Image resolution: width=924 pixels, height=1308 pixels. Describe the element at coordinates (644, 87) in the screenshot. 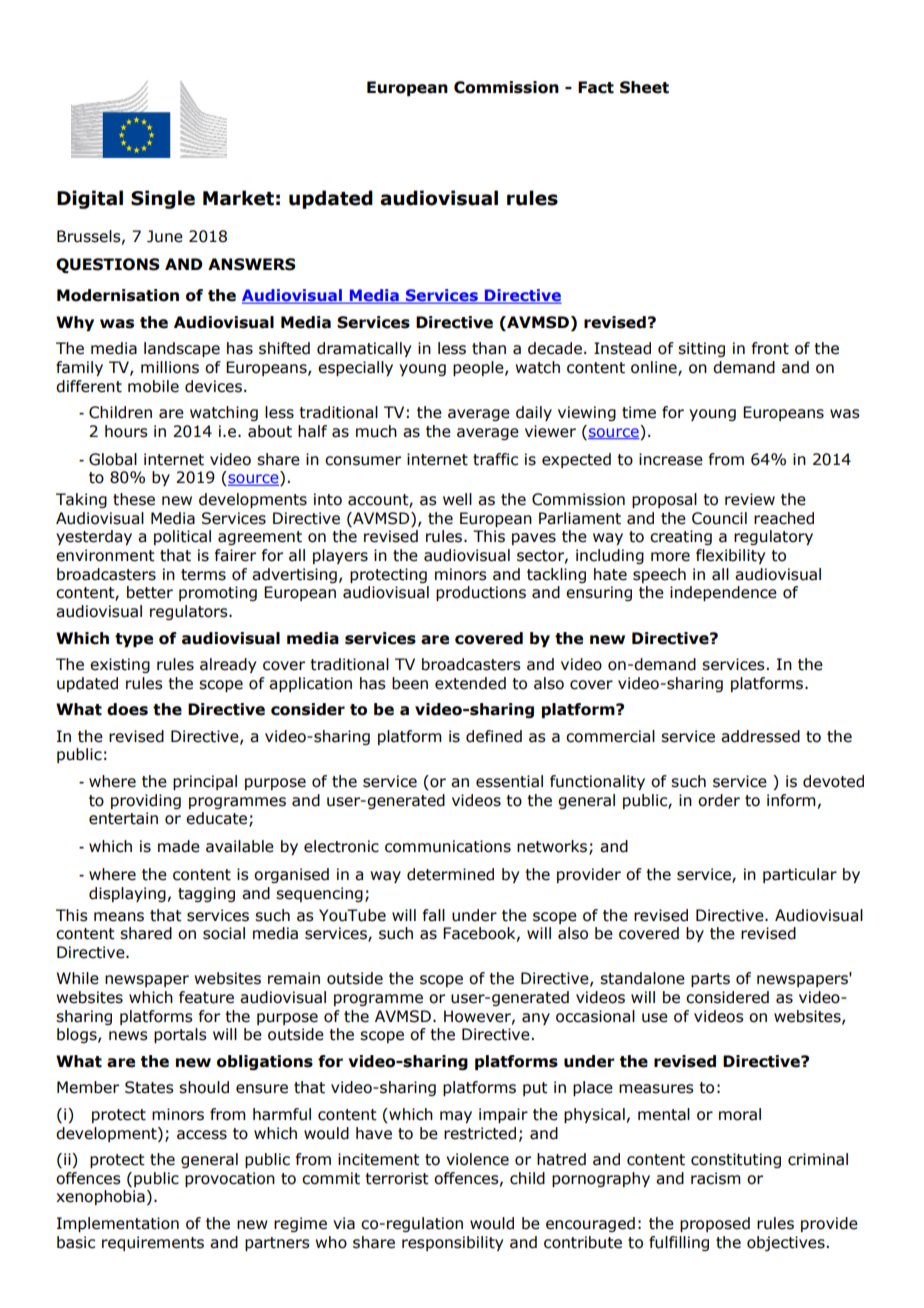

I see `Sheet` at that location.
